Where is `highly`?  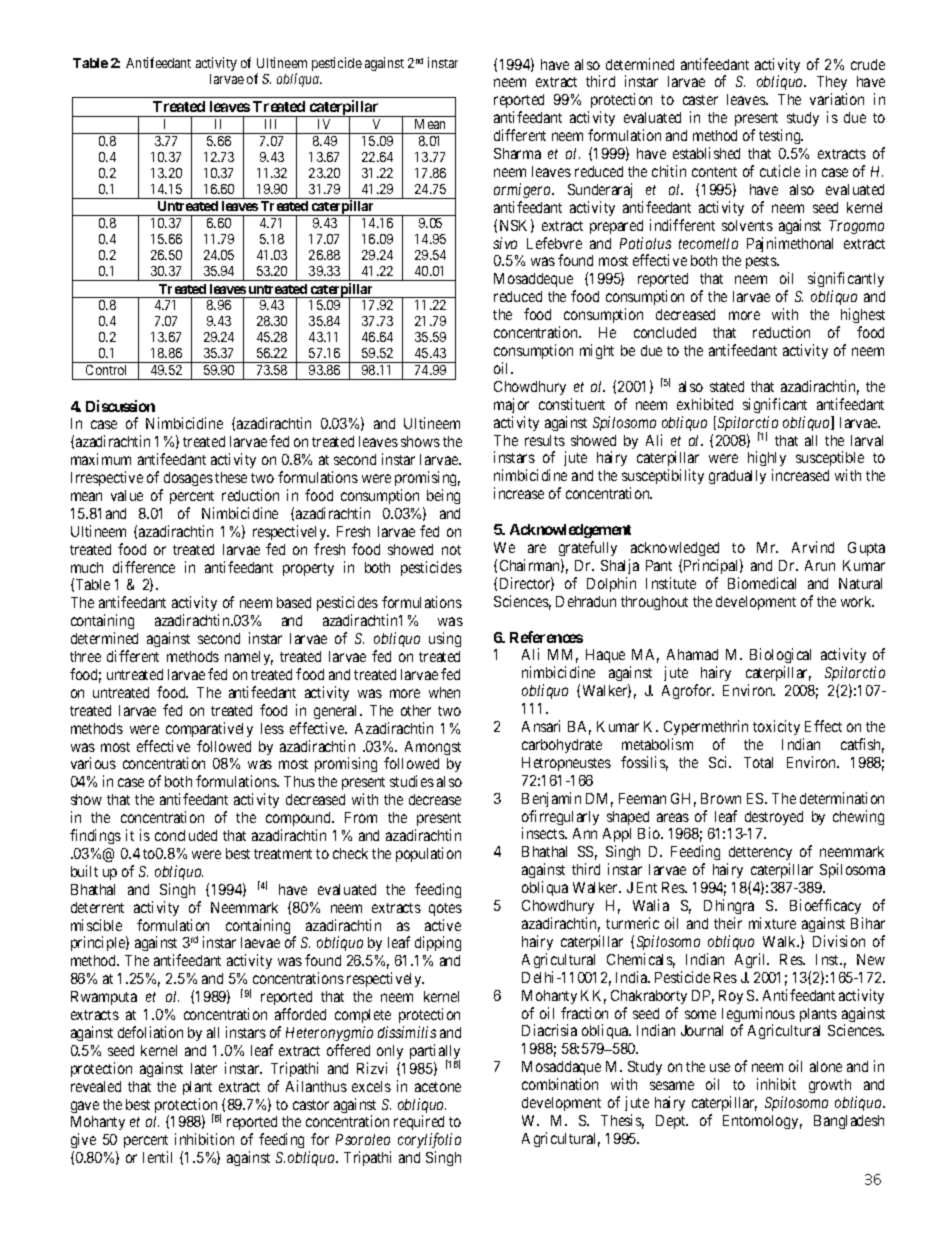
highly is located at coordinates (767, 460).
